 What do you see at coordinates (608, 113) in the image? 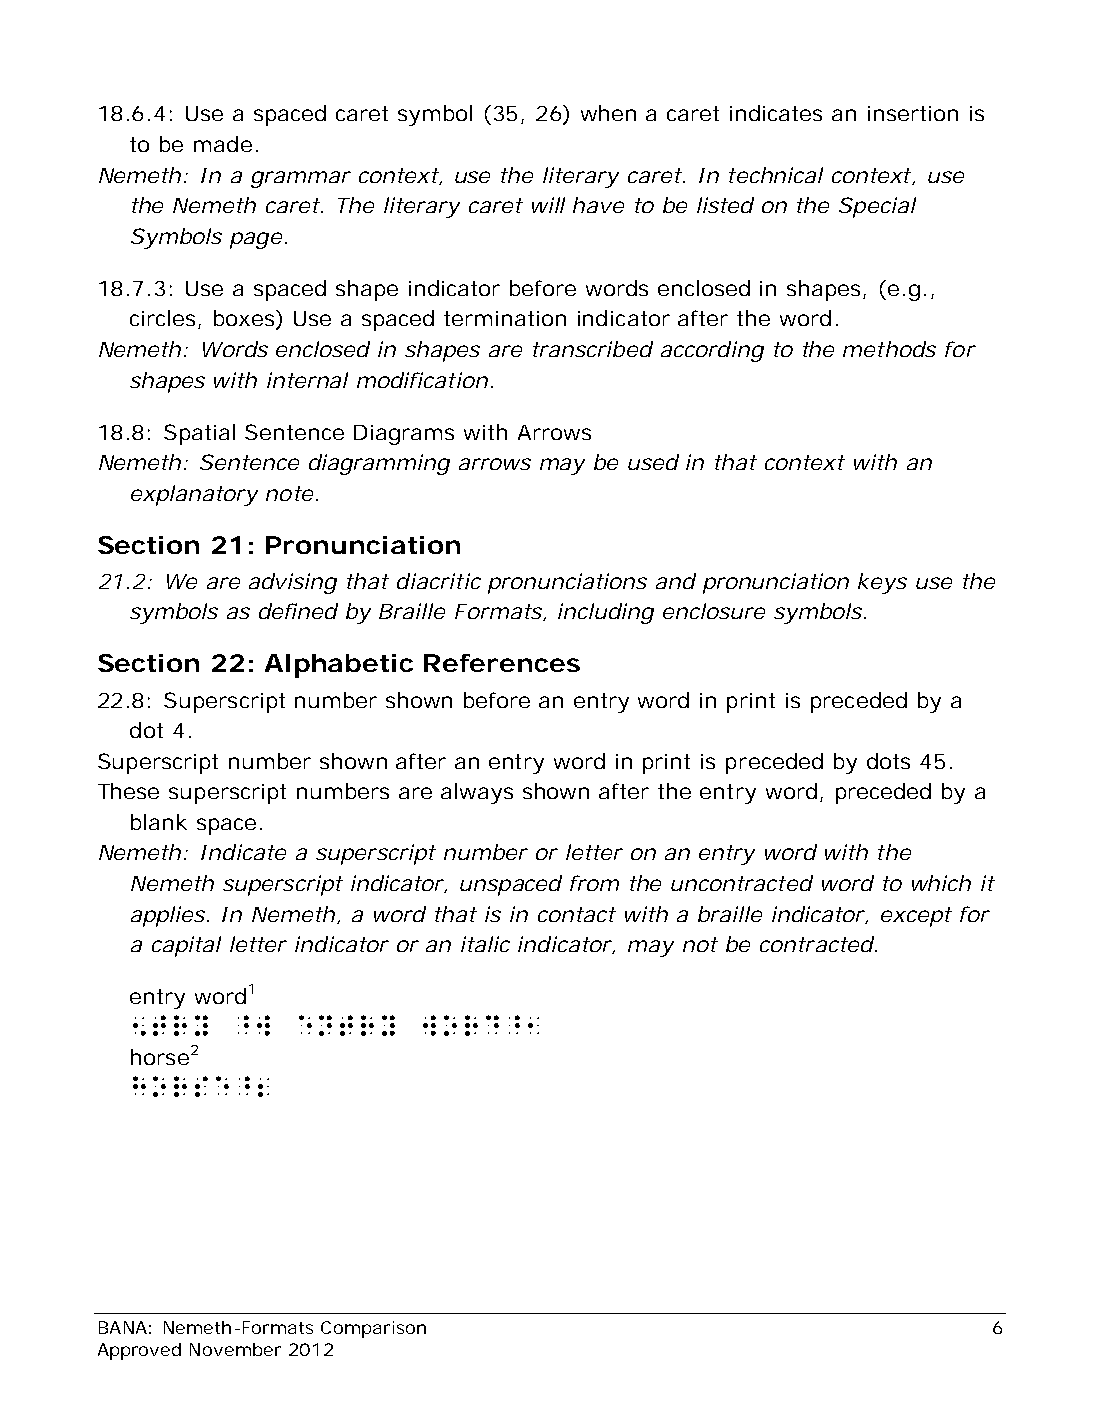
I see `when` at bounding box center [608, 113].
